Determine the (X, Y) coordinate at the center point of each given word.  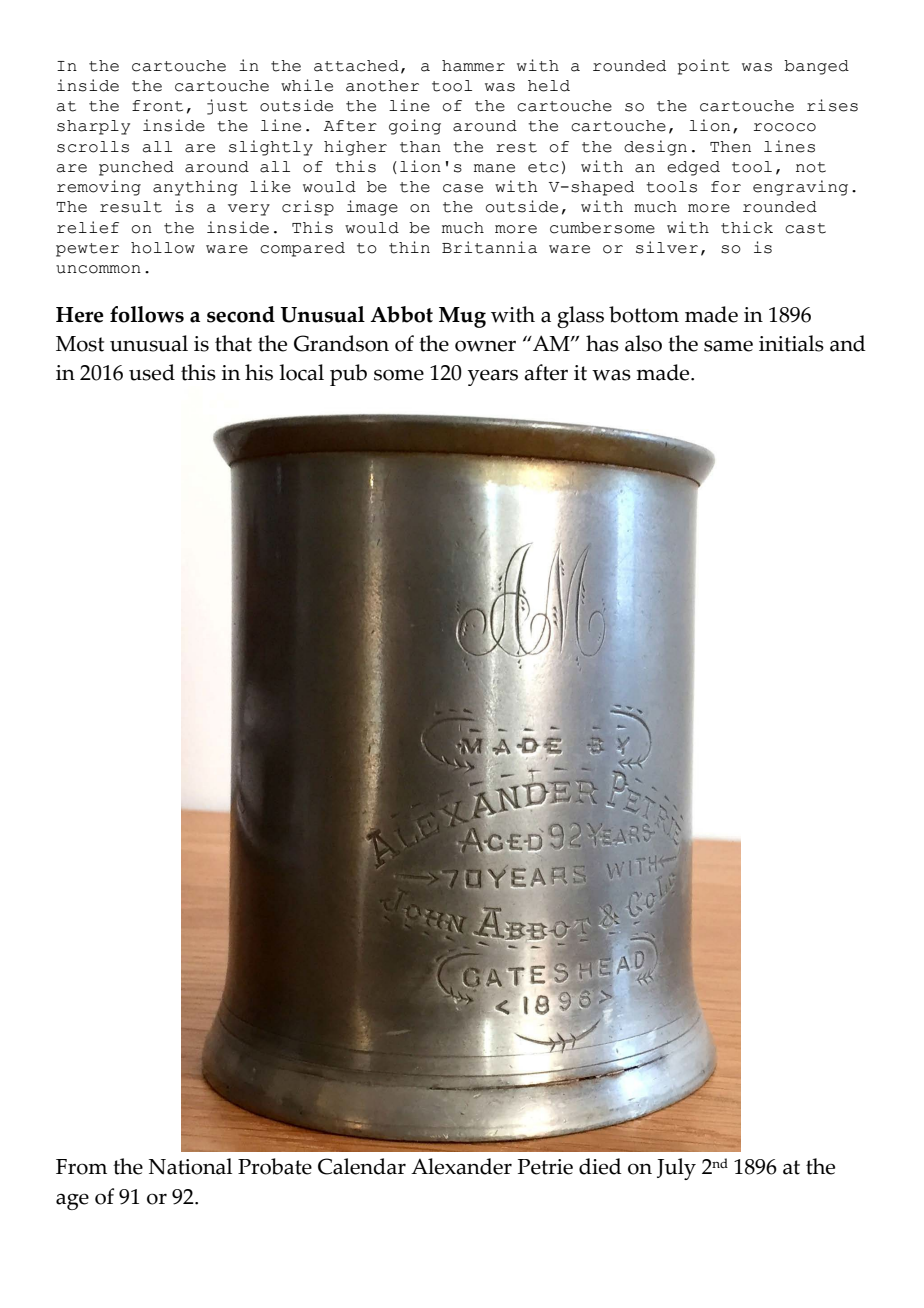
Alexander (461, 1166)
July (676, 1169)
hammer (473, 66)
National (190, 1166)
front (157, 106)
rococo (785, 127)
